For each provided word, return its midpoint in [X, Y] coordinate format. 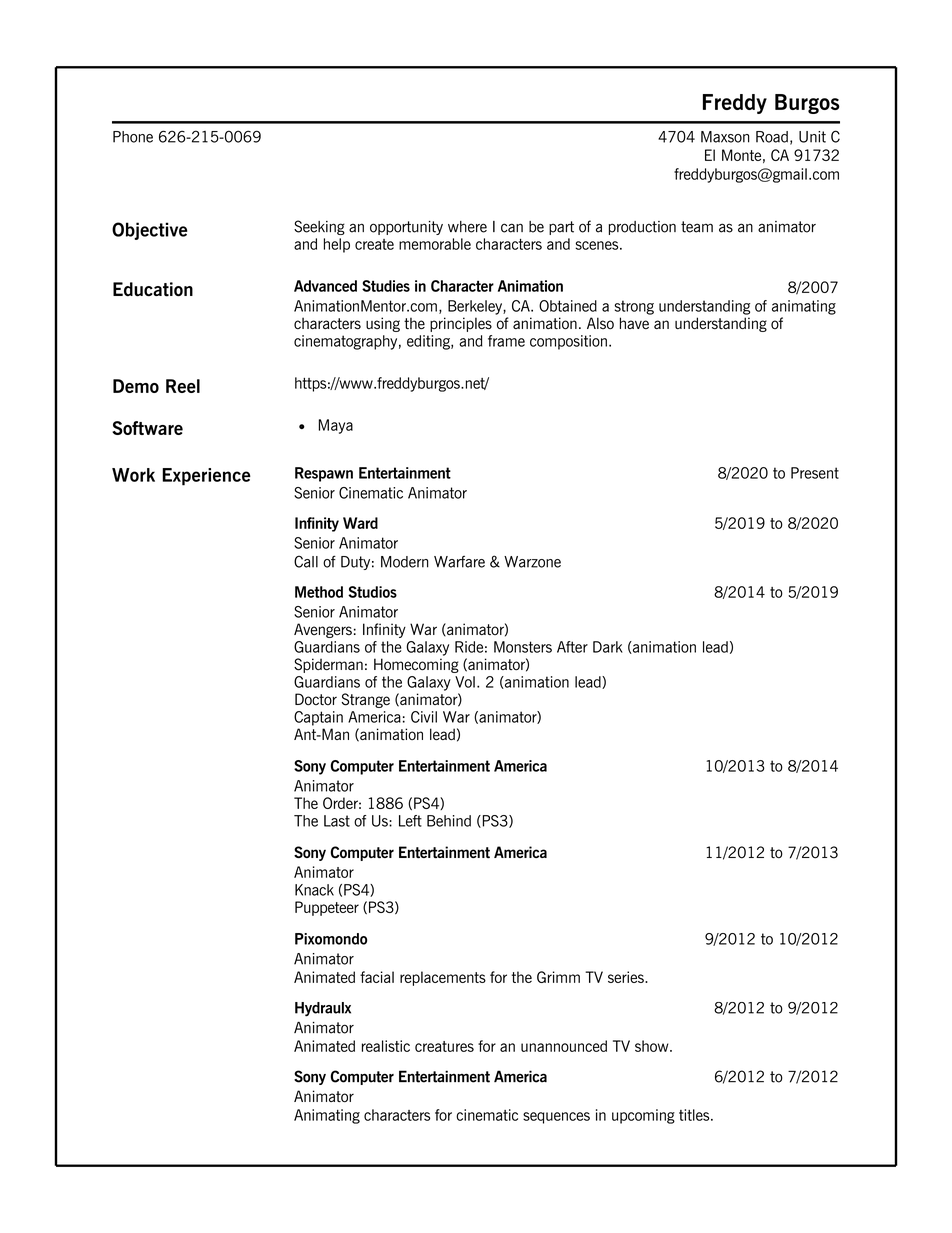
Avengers [323, 630]
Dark [608, 647]
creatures [444, 1046]
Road [772, 137]
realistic [386, 1046]
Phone [133, 137]
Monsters [523, 647]
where [467, 227]
